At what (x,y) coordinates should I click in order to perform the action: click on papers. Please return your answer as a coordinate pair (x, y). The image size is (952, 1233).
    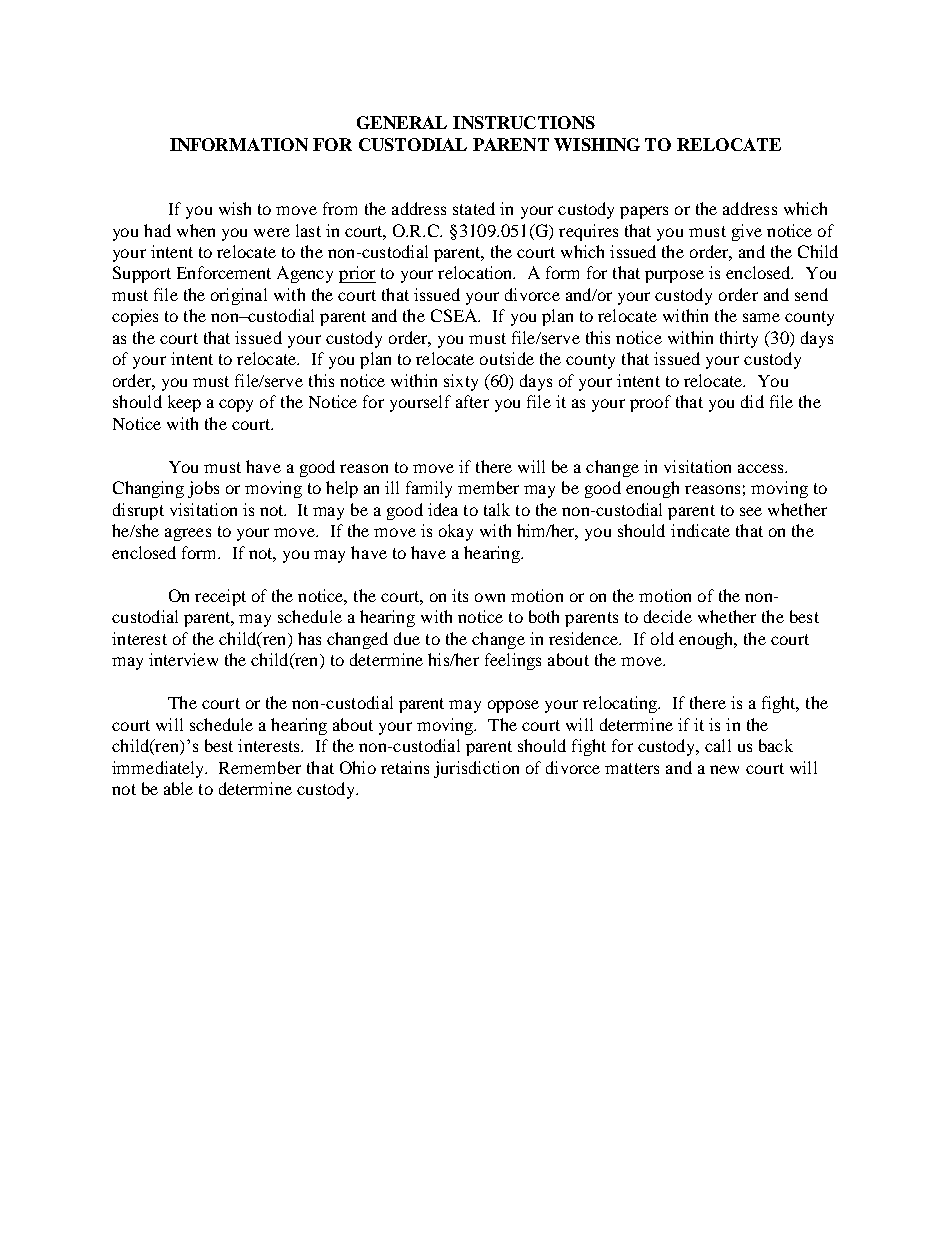
    Looking at the image, I should click on (644, 212).
